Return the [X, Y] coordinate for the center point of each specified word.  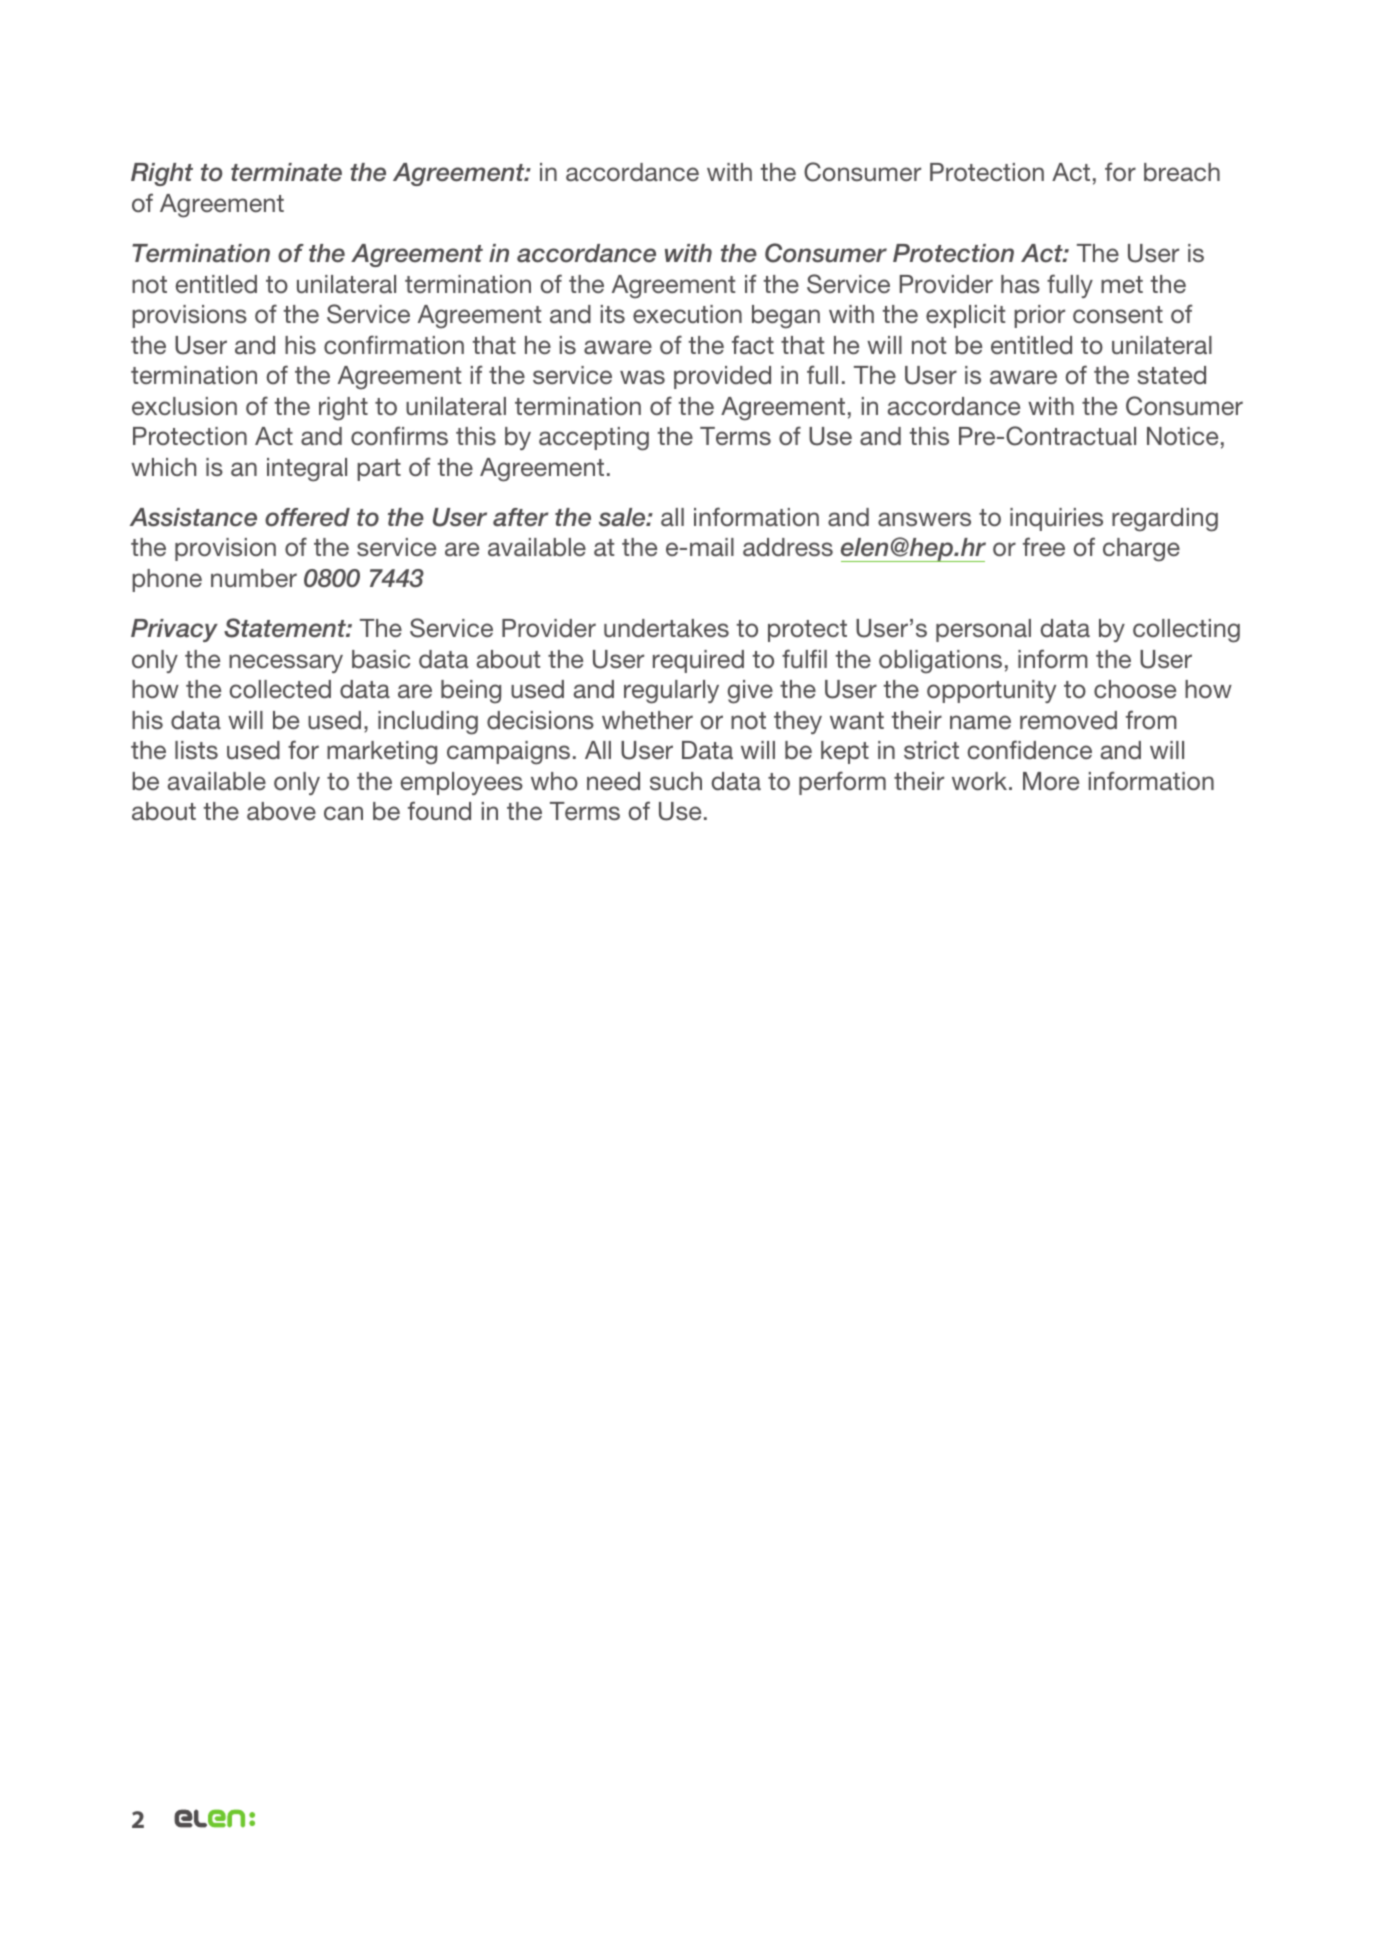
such [676, 781]
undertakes [666, 628]
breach [1182, 172]
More [1051, 781]
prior [1039, 316]
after [521, 517]
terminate [286, 172]
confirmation [394, 345]
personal [983, 630]
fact [753, 344]
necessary [286, 663]
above [281, 811]
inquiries [1056, 519]
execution [687, 314]
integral [307, 470]
